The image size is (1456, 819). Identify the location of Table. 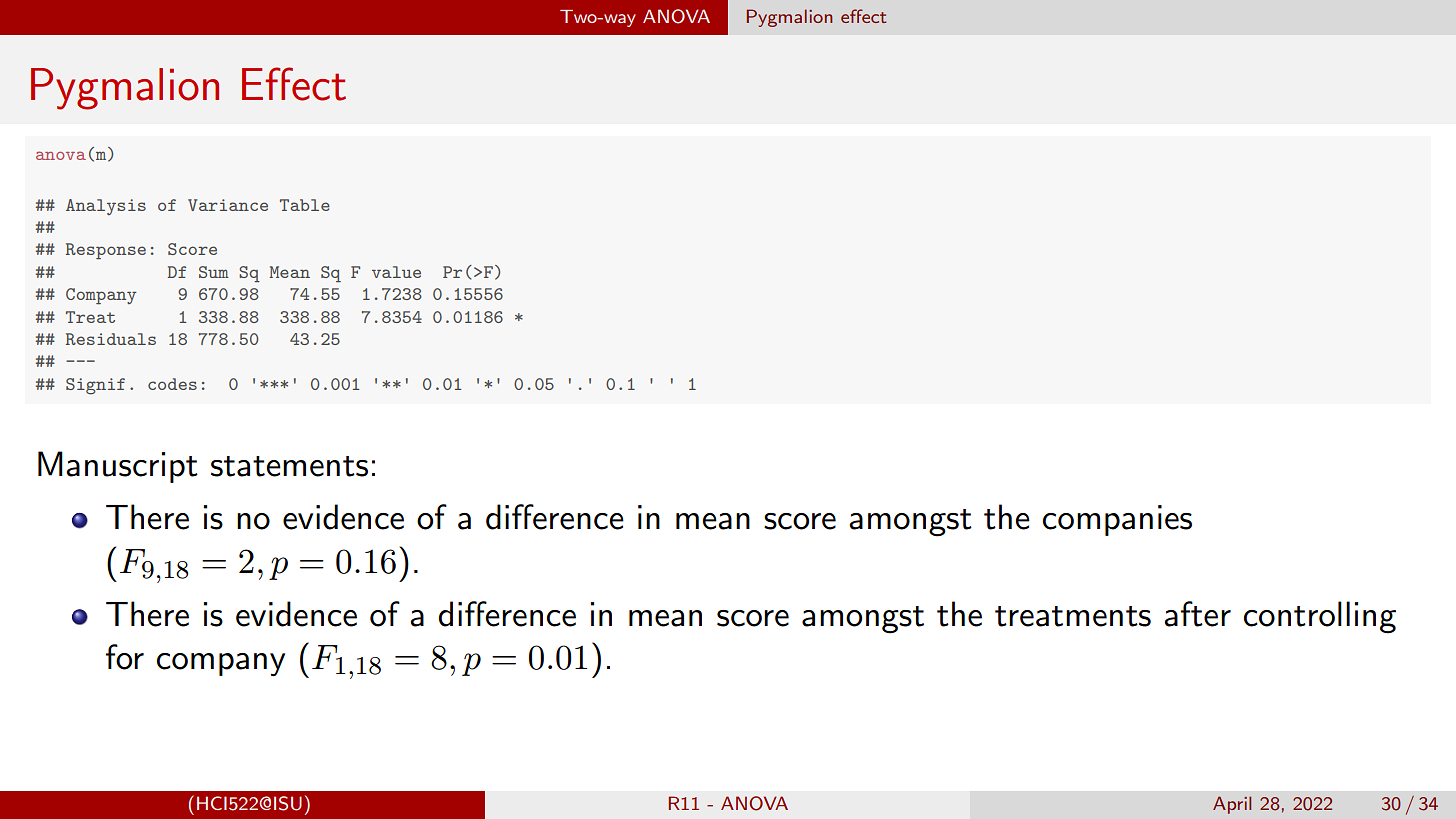
(305, 205).
